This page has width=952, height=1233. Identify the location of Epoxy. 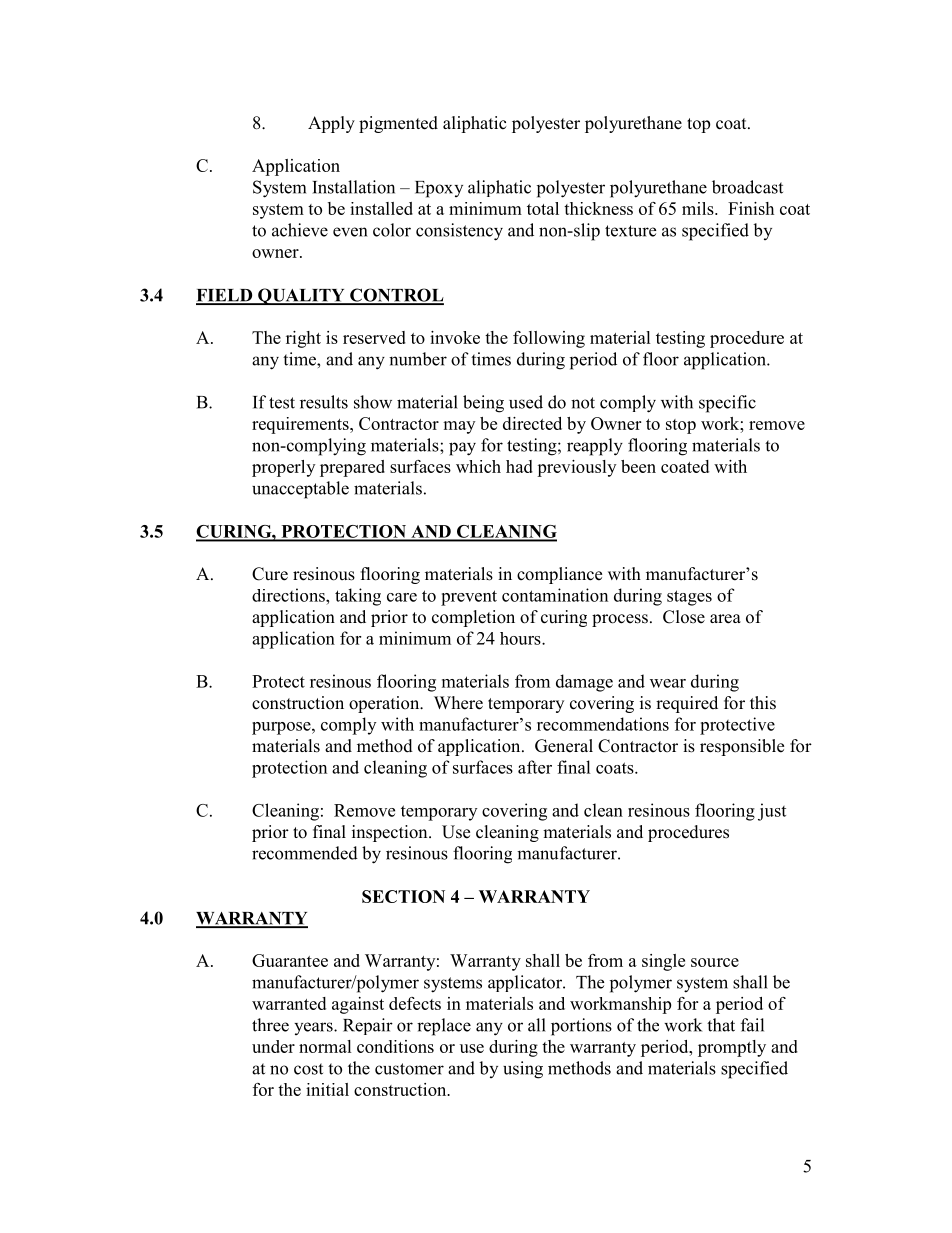
(439, 189).
